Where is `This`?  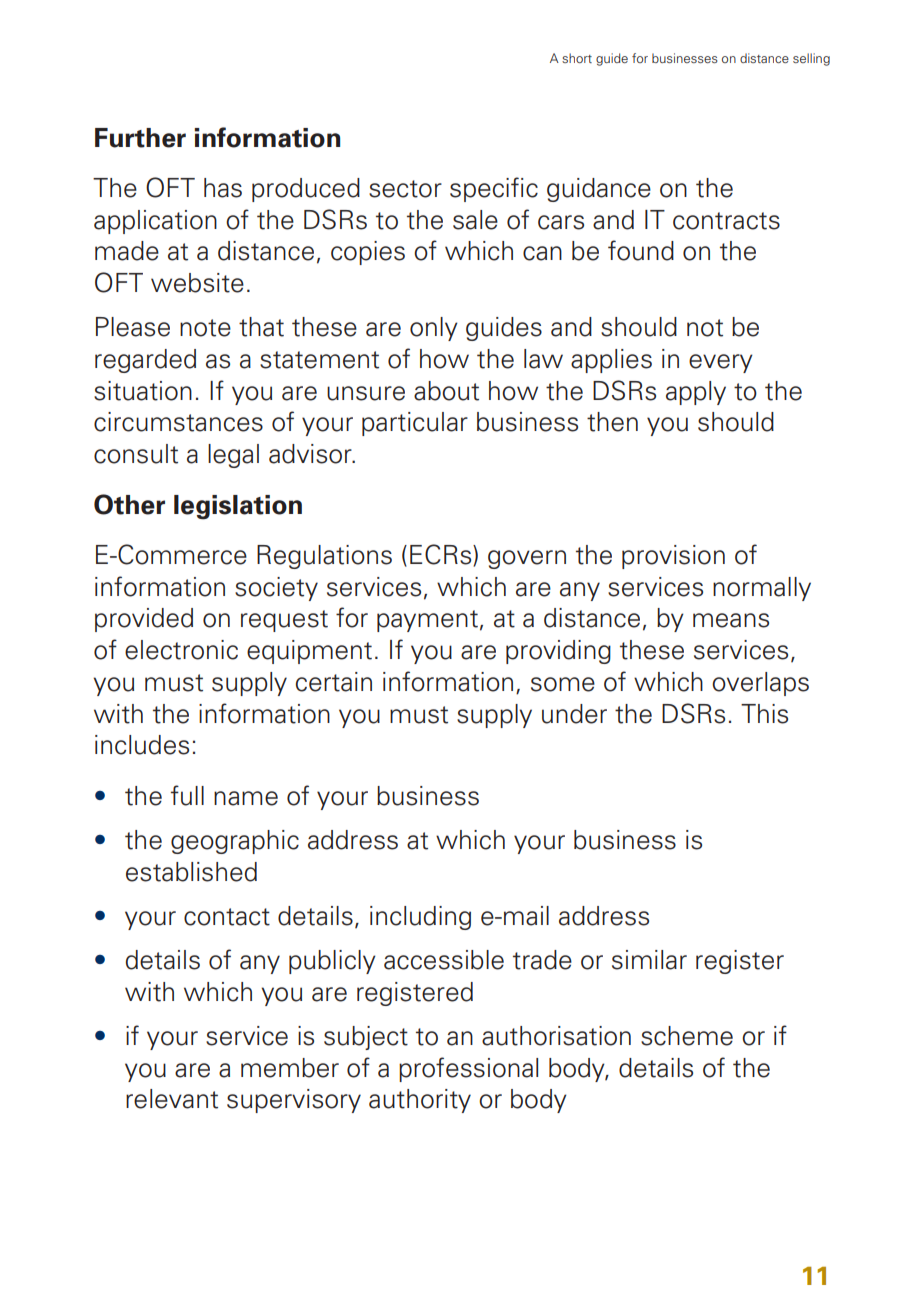 This is located at coordinates (764, 714).
